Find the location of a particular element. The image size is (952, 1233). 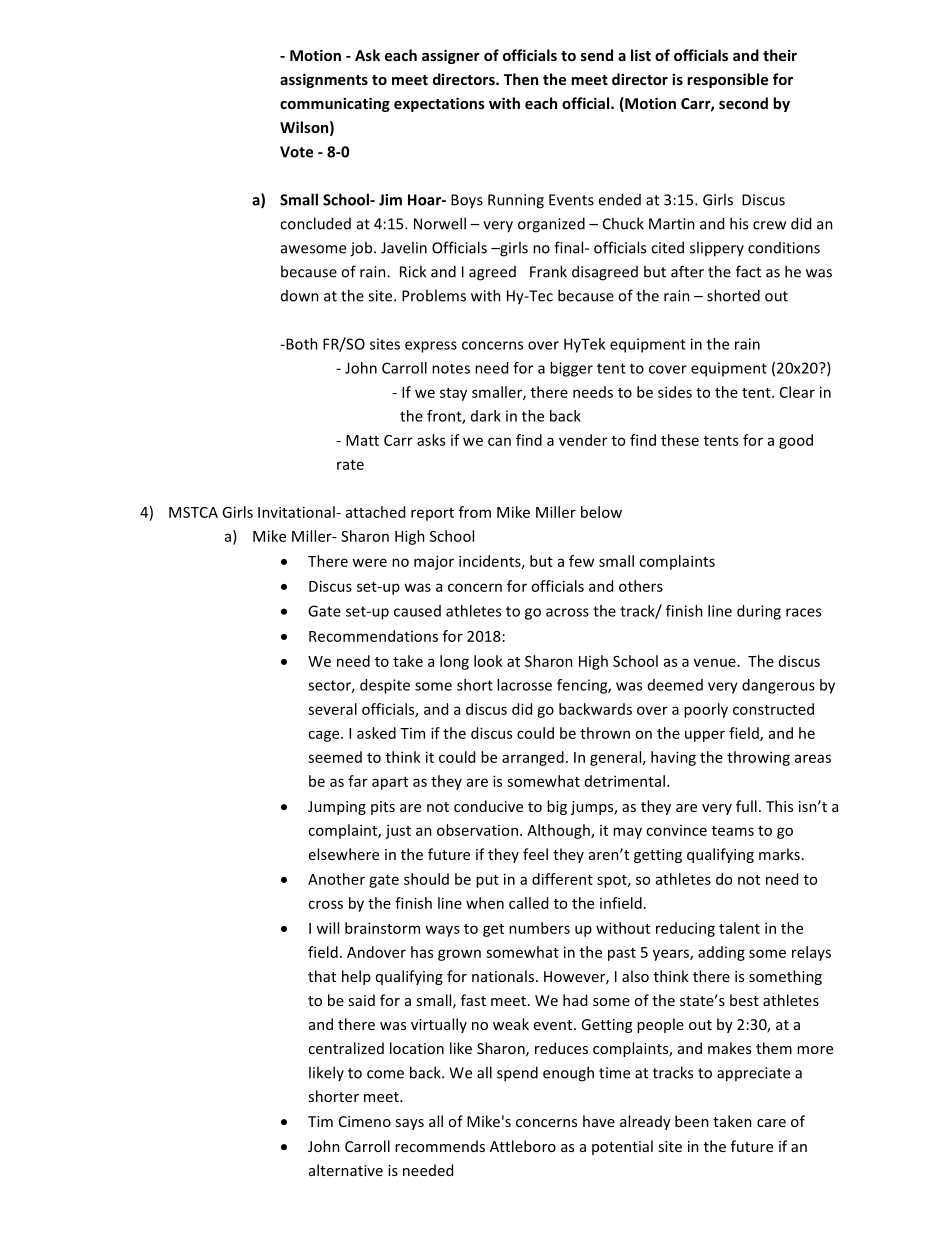

few is located at coordinates (581, 561).
